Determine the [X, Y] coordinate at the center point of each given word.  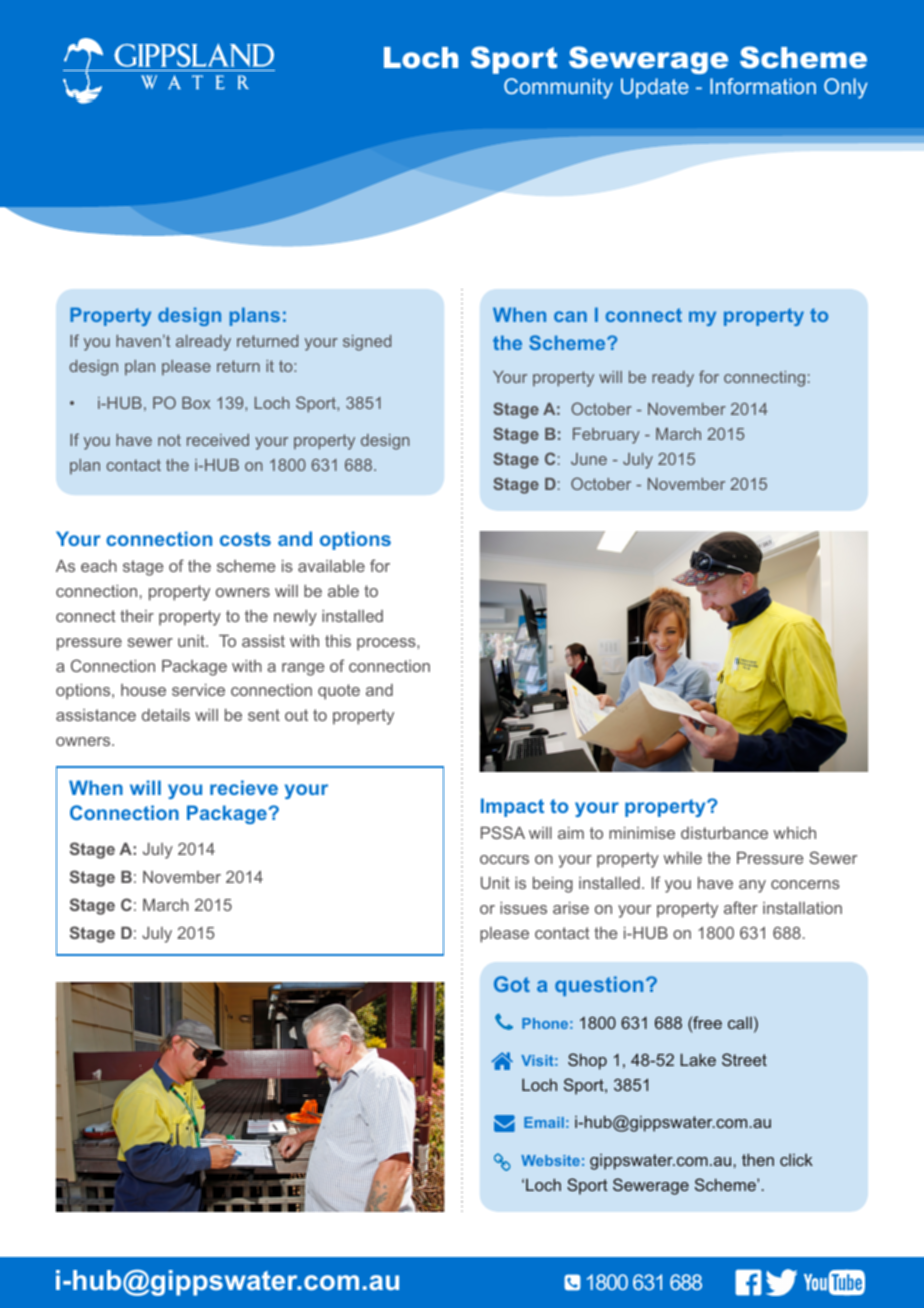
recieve [244, 787]
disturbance [724, 833]
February [606, 436]
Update [655, 88]
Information [763, 86]
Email [544, 1122]
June [589, 459]
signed [367, 343]
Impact [512, 807]
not [169, 440]
